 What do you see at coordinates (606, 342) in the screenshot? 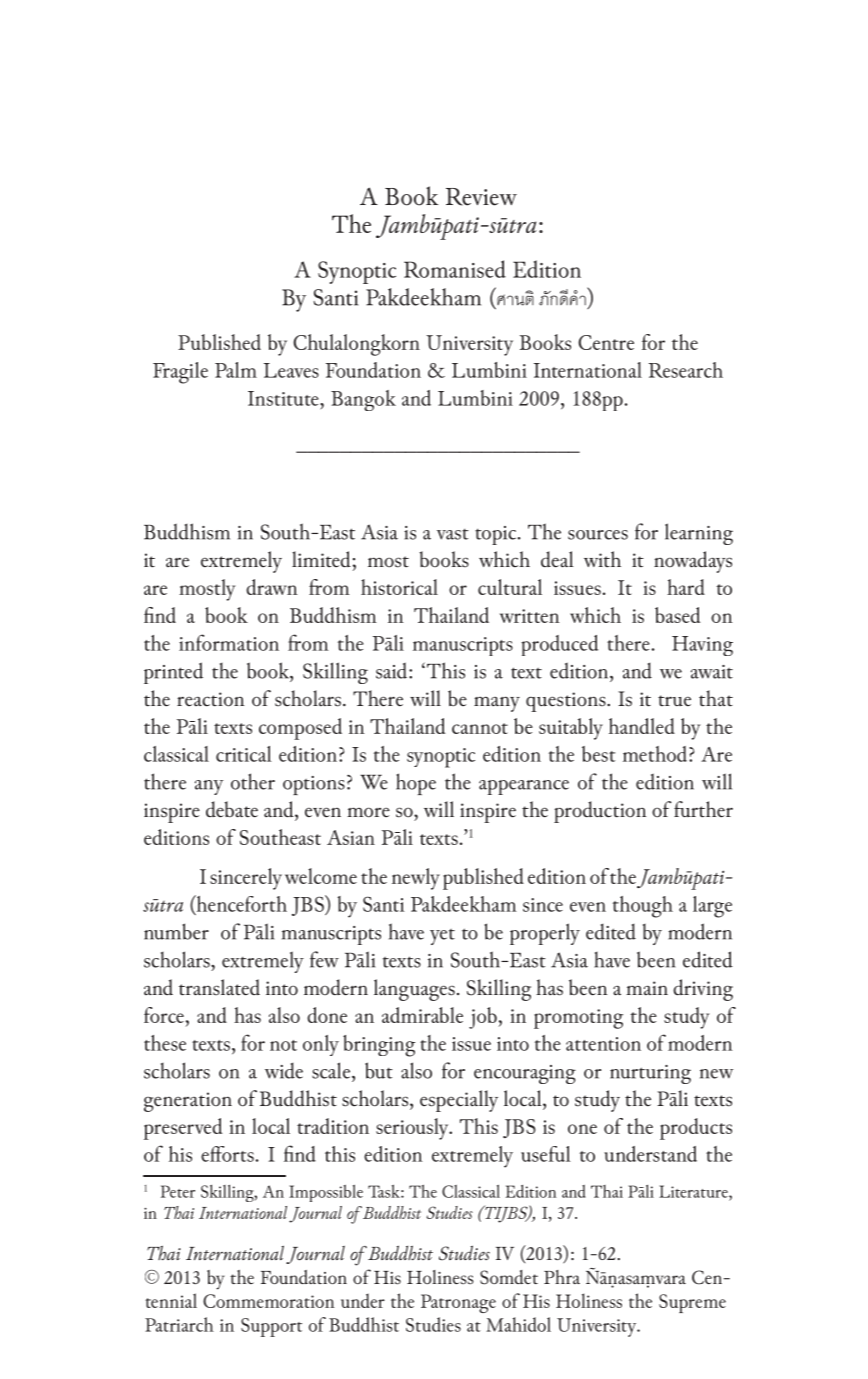
I see `Centre` at bounding box center [606, 342].
